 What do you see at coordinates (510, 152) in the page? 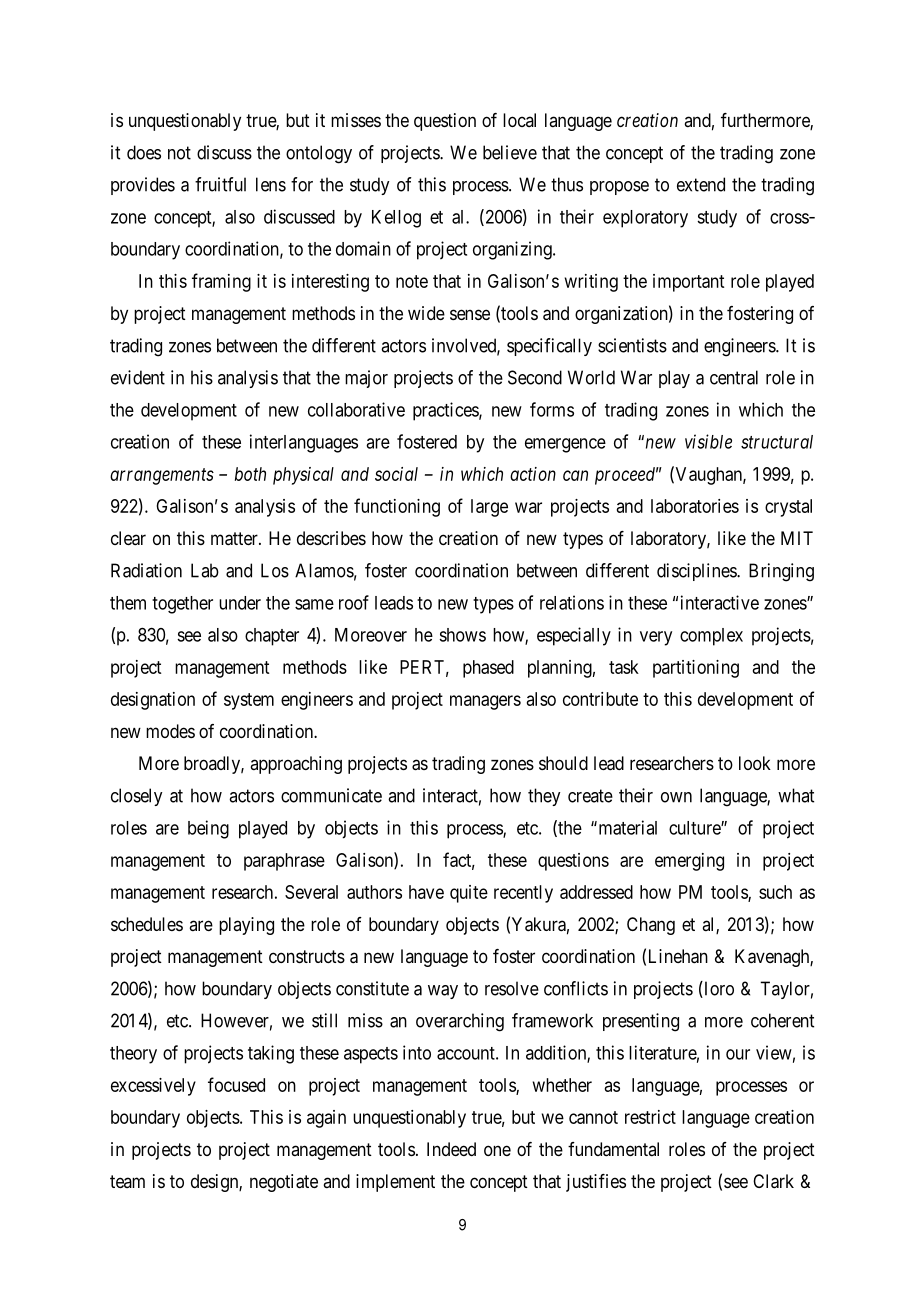
I see `believe` at bounding box center [510, 152].
